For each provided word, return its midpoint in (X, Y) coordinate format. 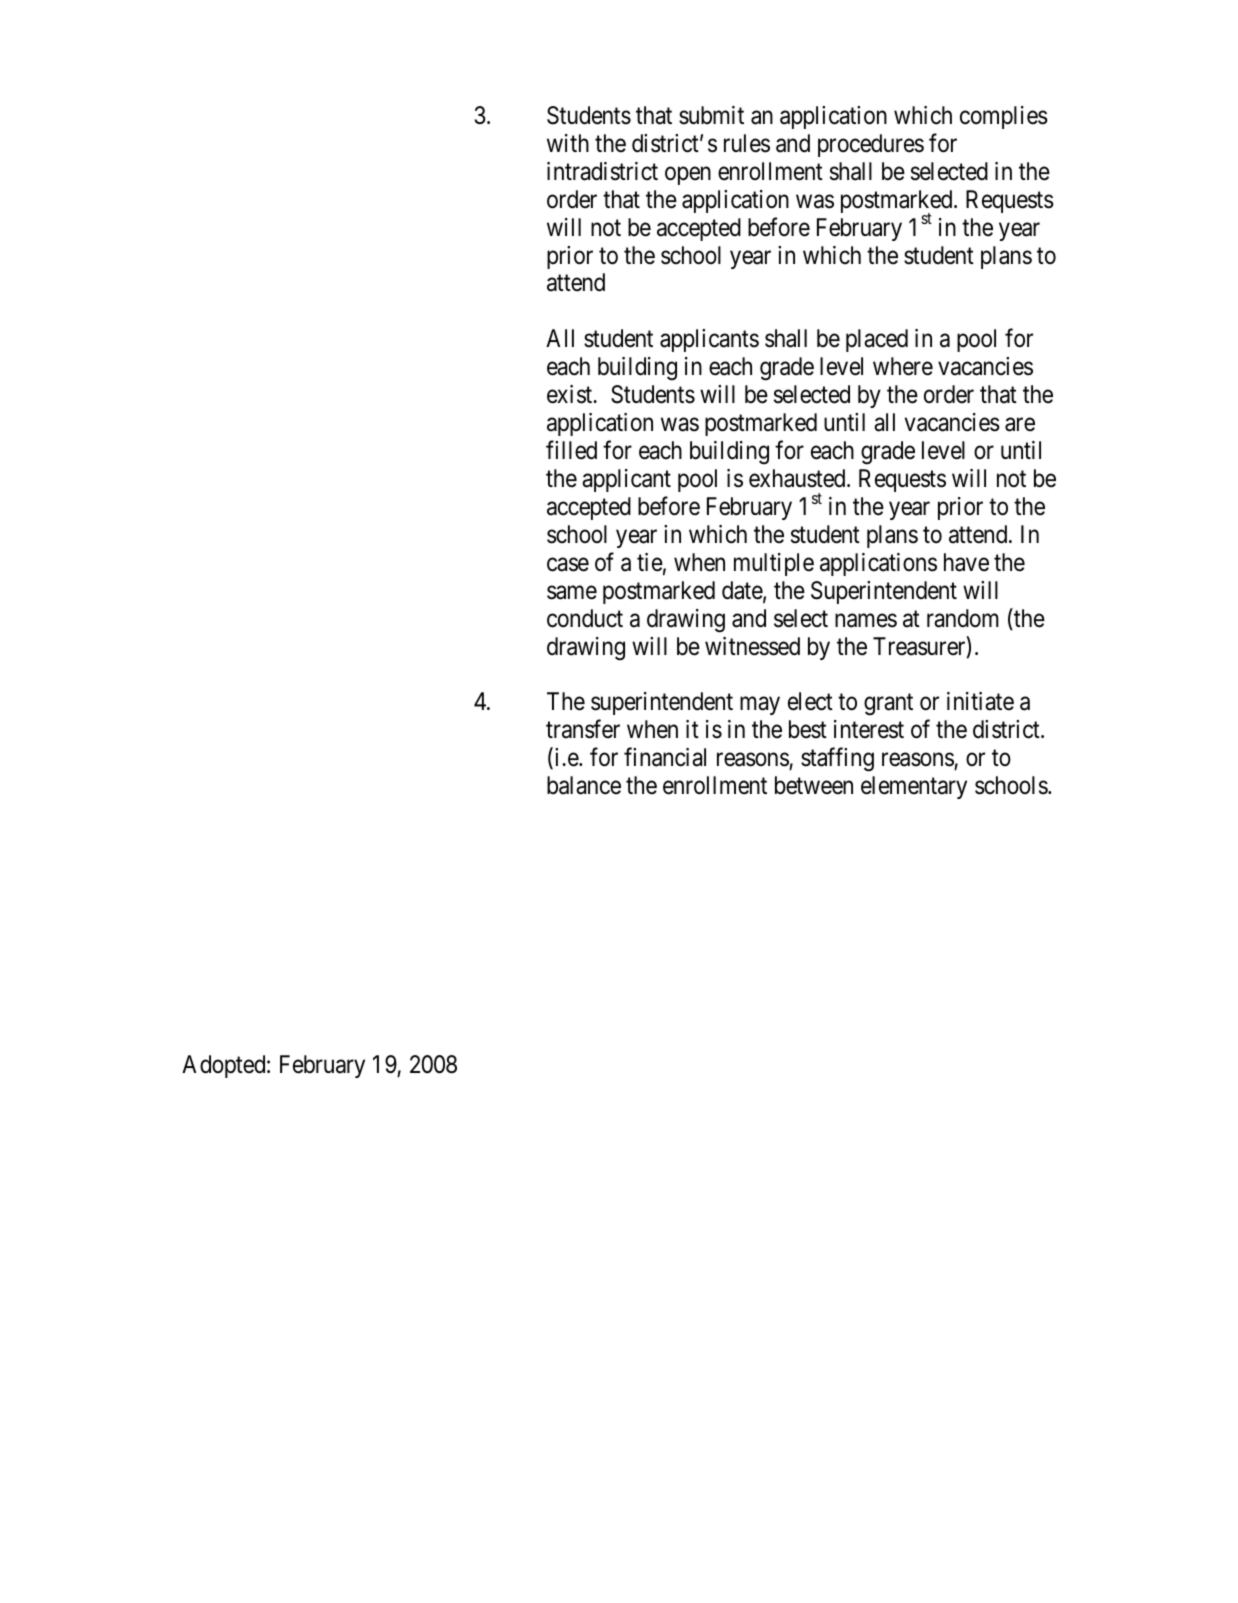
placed (877, 340)
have (966, 562)
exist (571, 394)
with (568, 143)
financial (665, 757)
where (903, 366)
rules (747, 143)
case (568, 565)
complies (1004, 117)
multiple (774, 564)
